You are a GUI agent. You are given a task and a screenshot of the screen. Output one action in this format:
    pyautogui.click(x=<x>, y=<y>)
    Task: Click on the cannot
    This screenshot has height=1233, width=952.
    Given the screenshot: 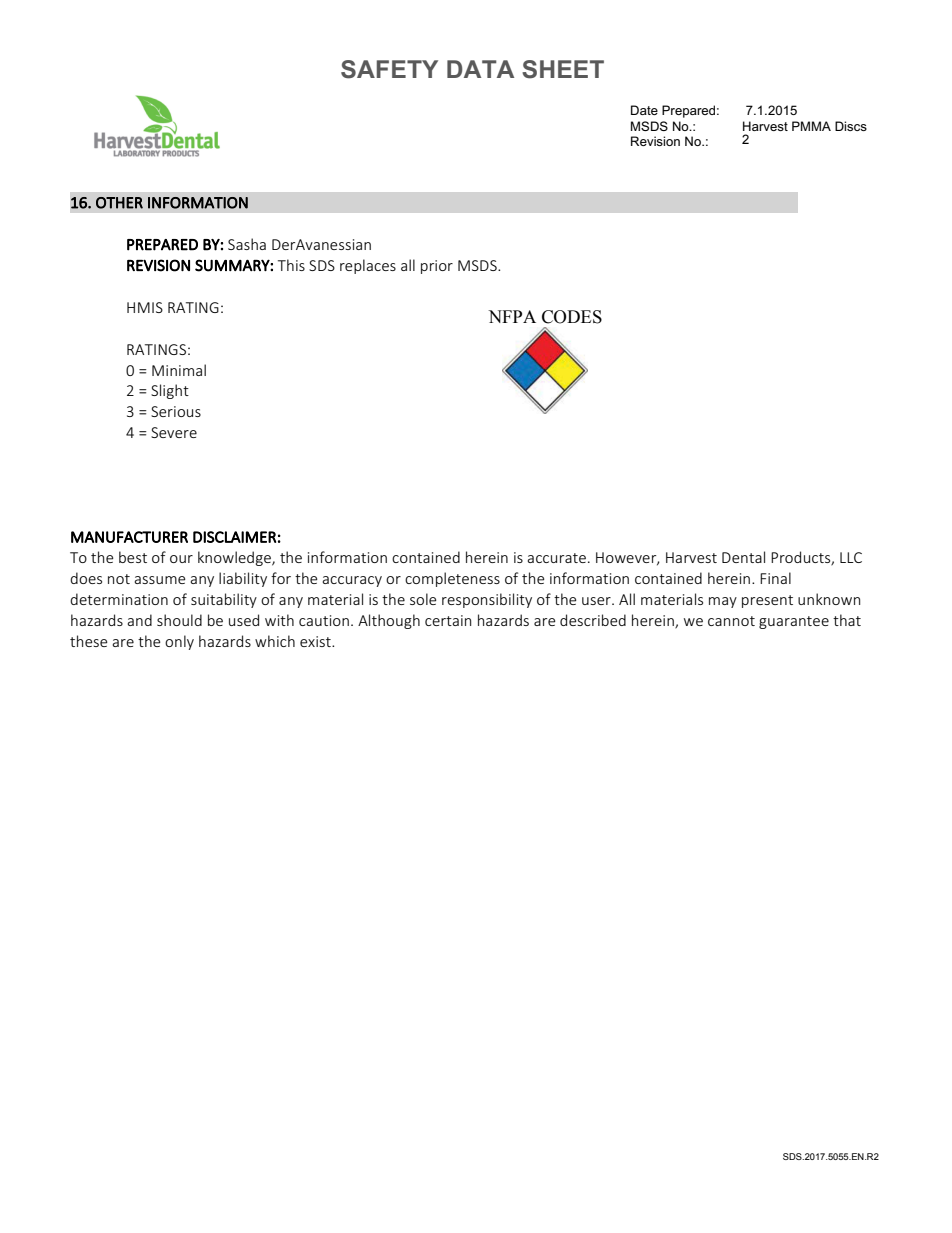 What is the action you would take?
    pyautogui.click(x=731, y=621)
